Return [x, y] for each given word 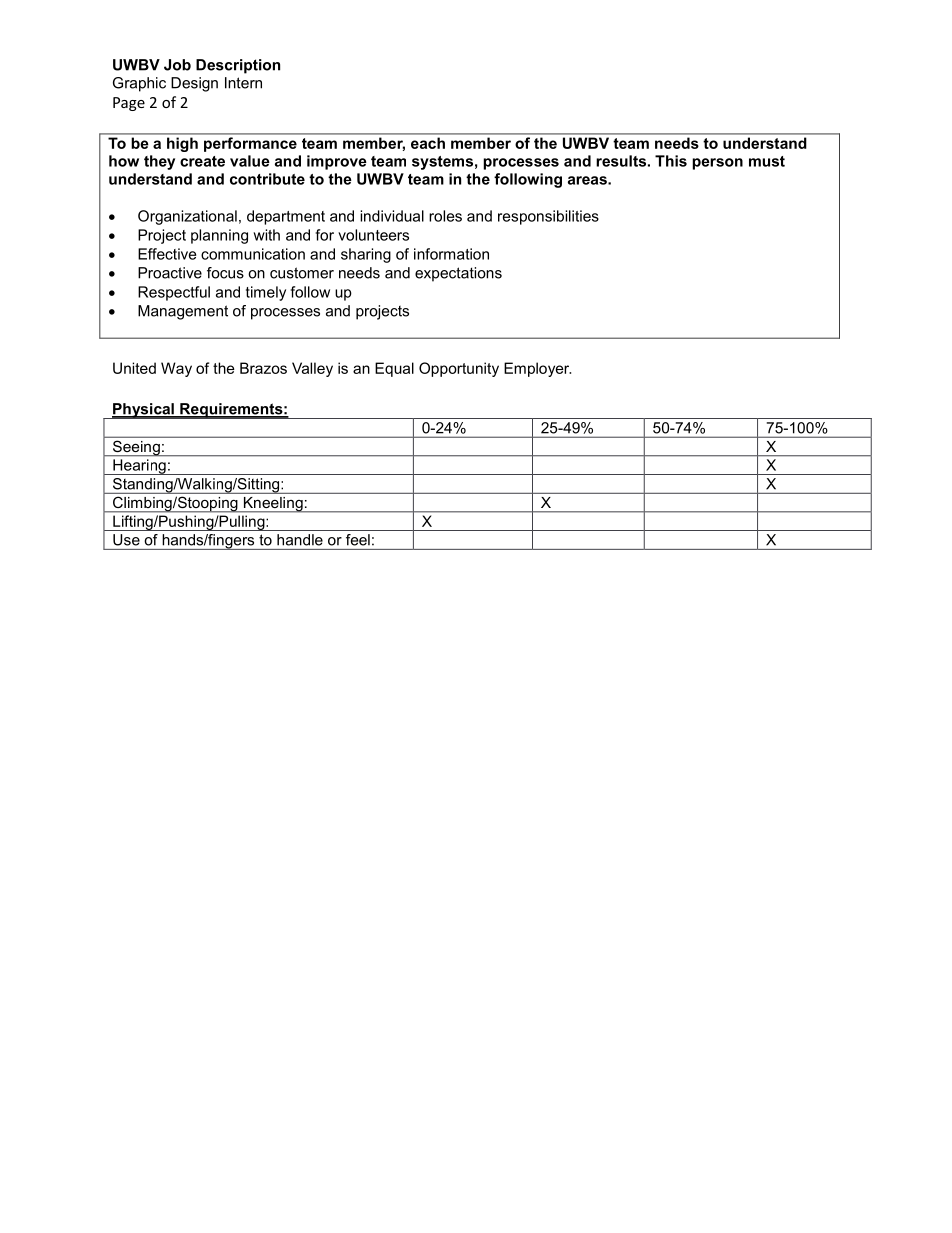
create [202, 161]
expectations [458, 274]
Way [176, 369]
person [717, 164]
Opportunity [459, 369]
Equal [394, 369]
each [428, 143]
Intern [243, 83]
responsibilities [548, 217]
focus [225, 273]
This [671, 161]
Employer [537, 369]
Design [194, 84]
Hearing [139, 467]
